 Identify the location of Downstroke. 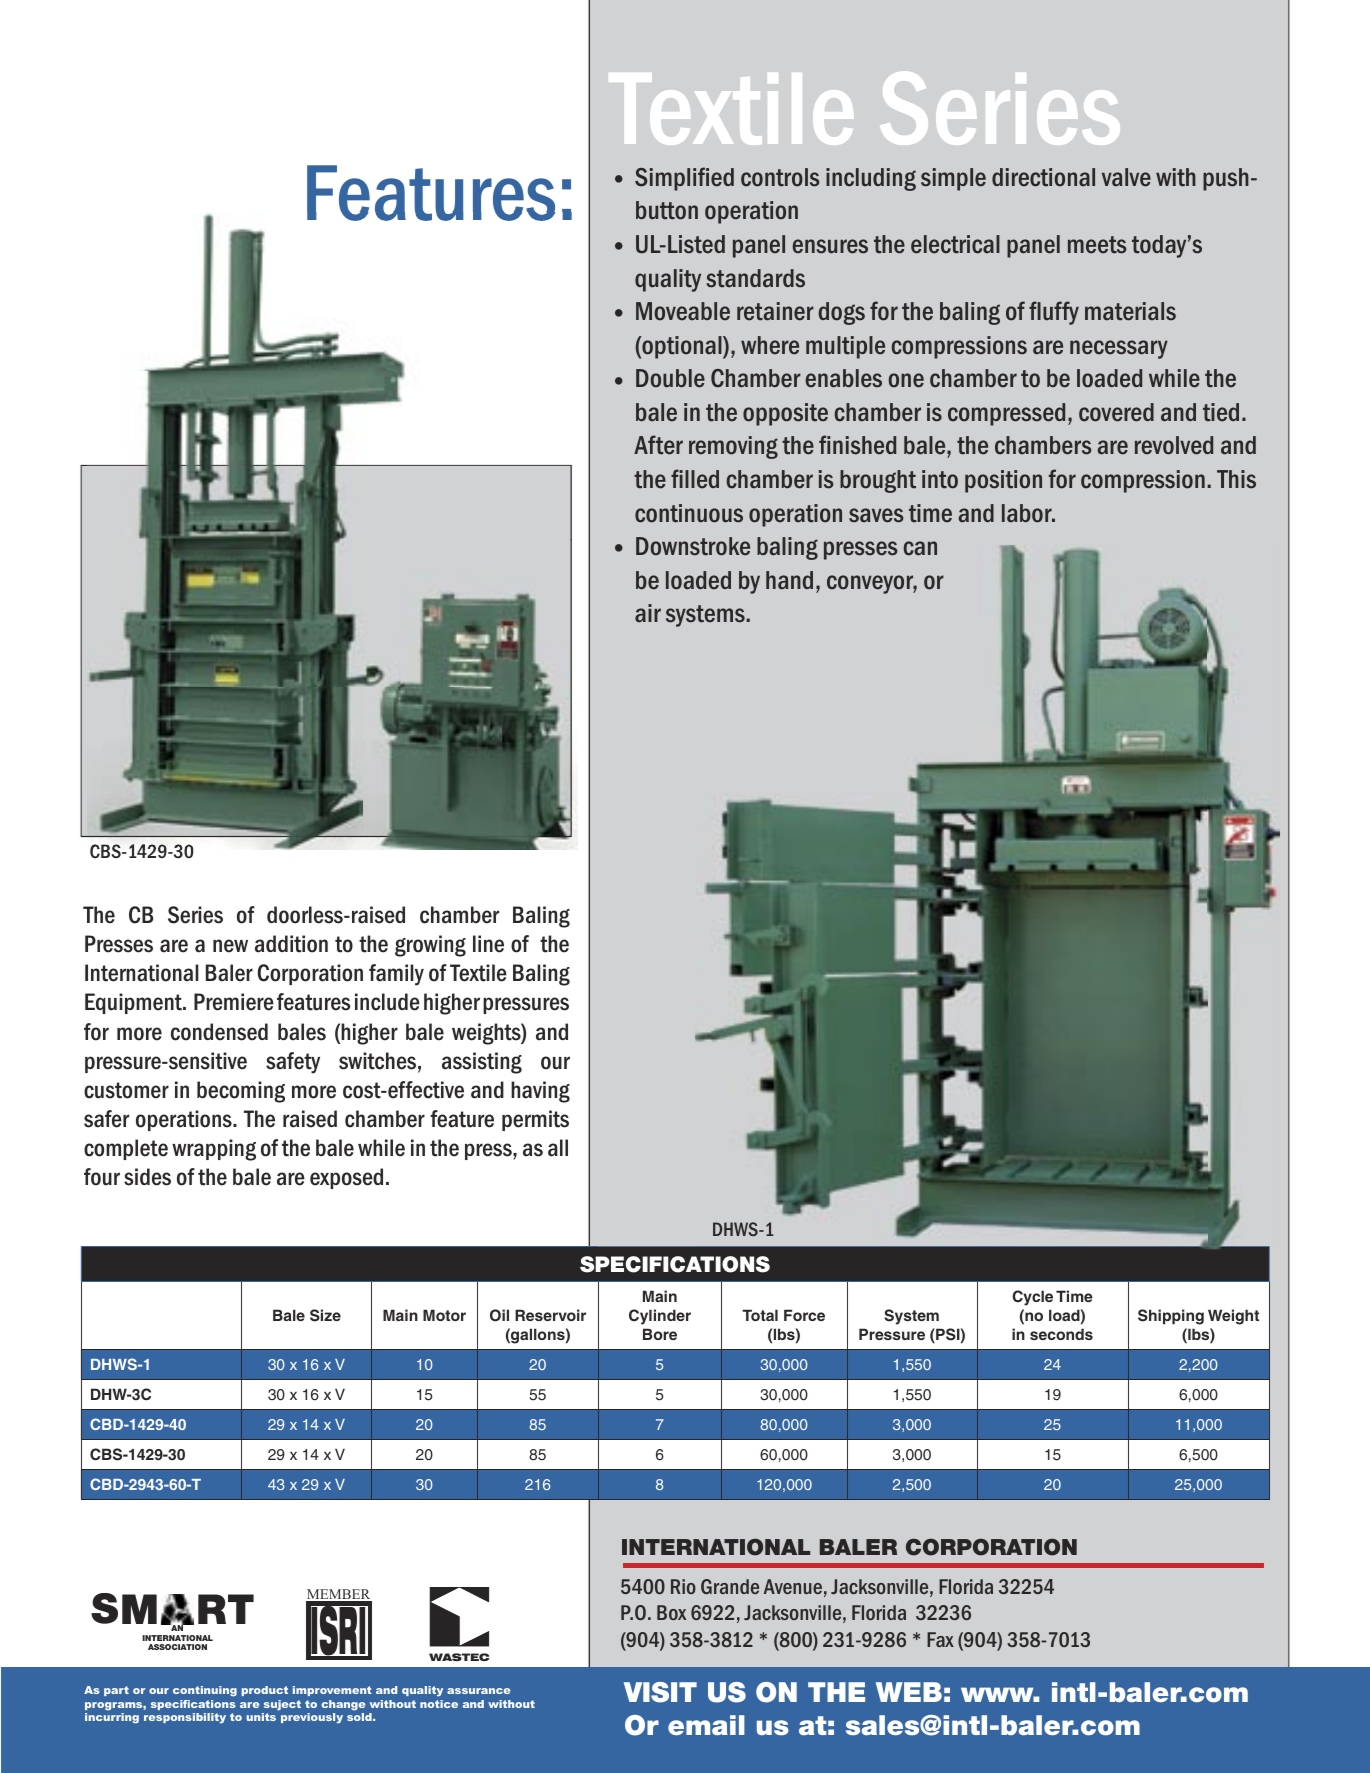
(693, 546).
